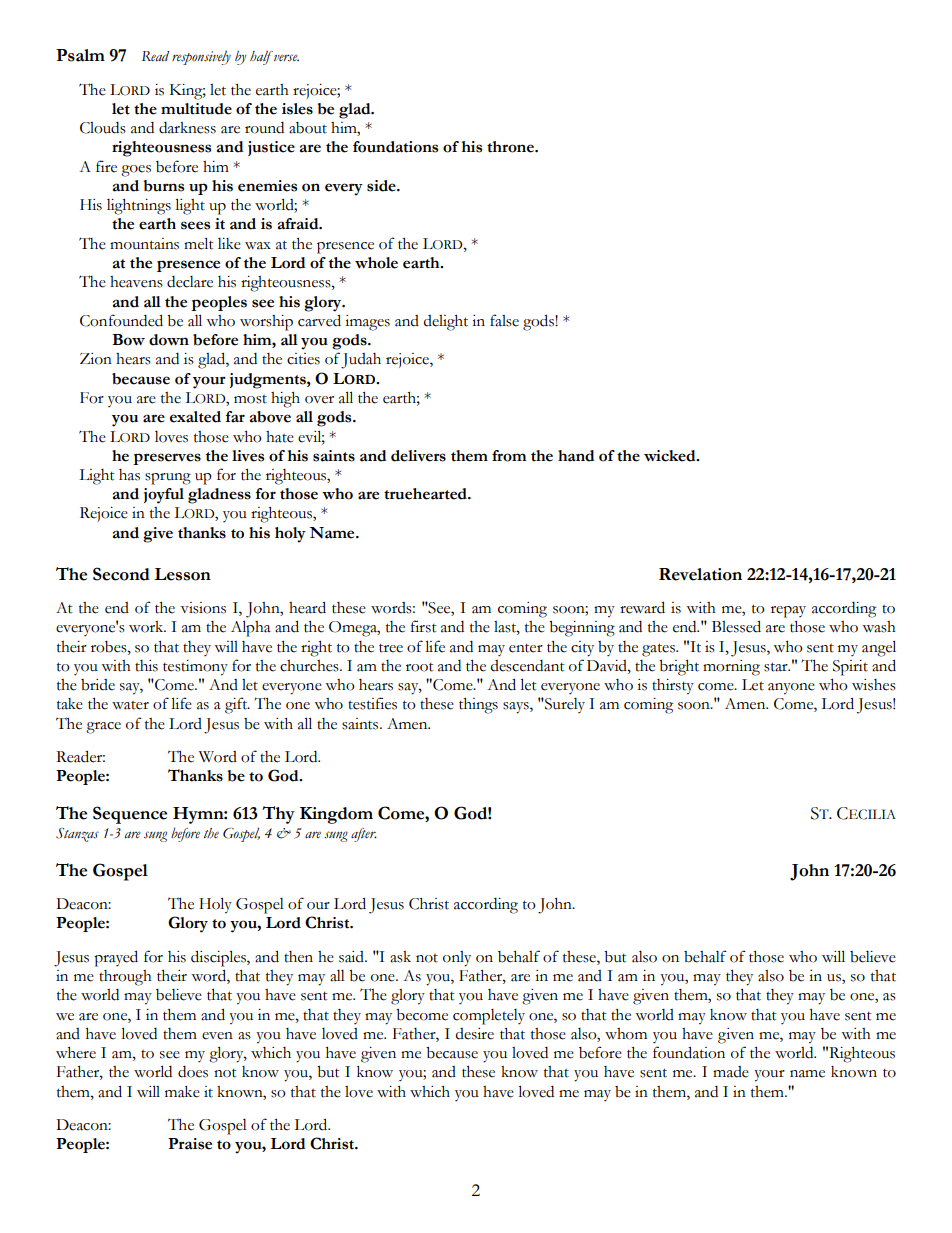  What do you see at coordinates (182, 1092) in the document?
I see `make` at bounding box center [182, 1092].
